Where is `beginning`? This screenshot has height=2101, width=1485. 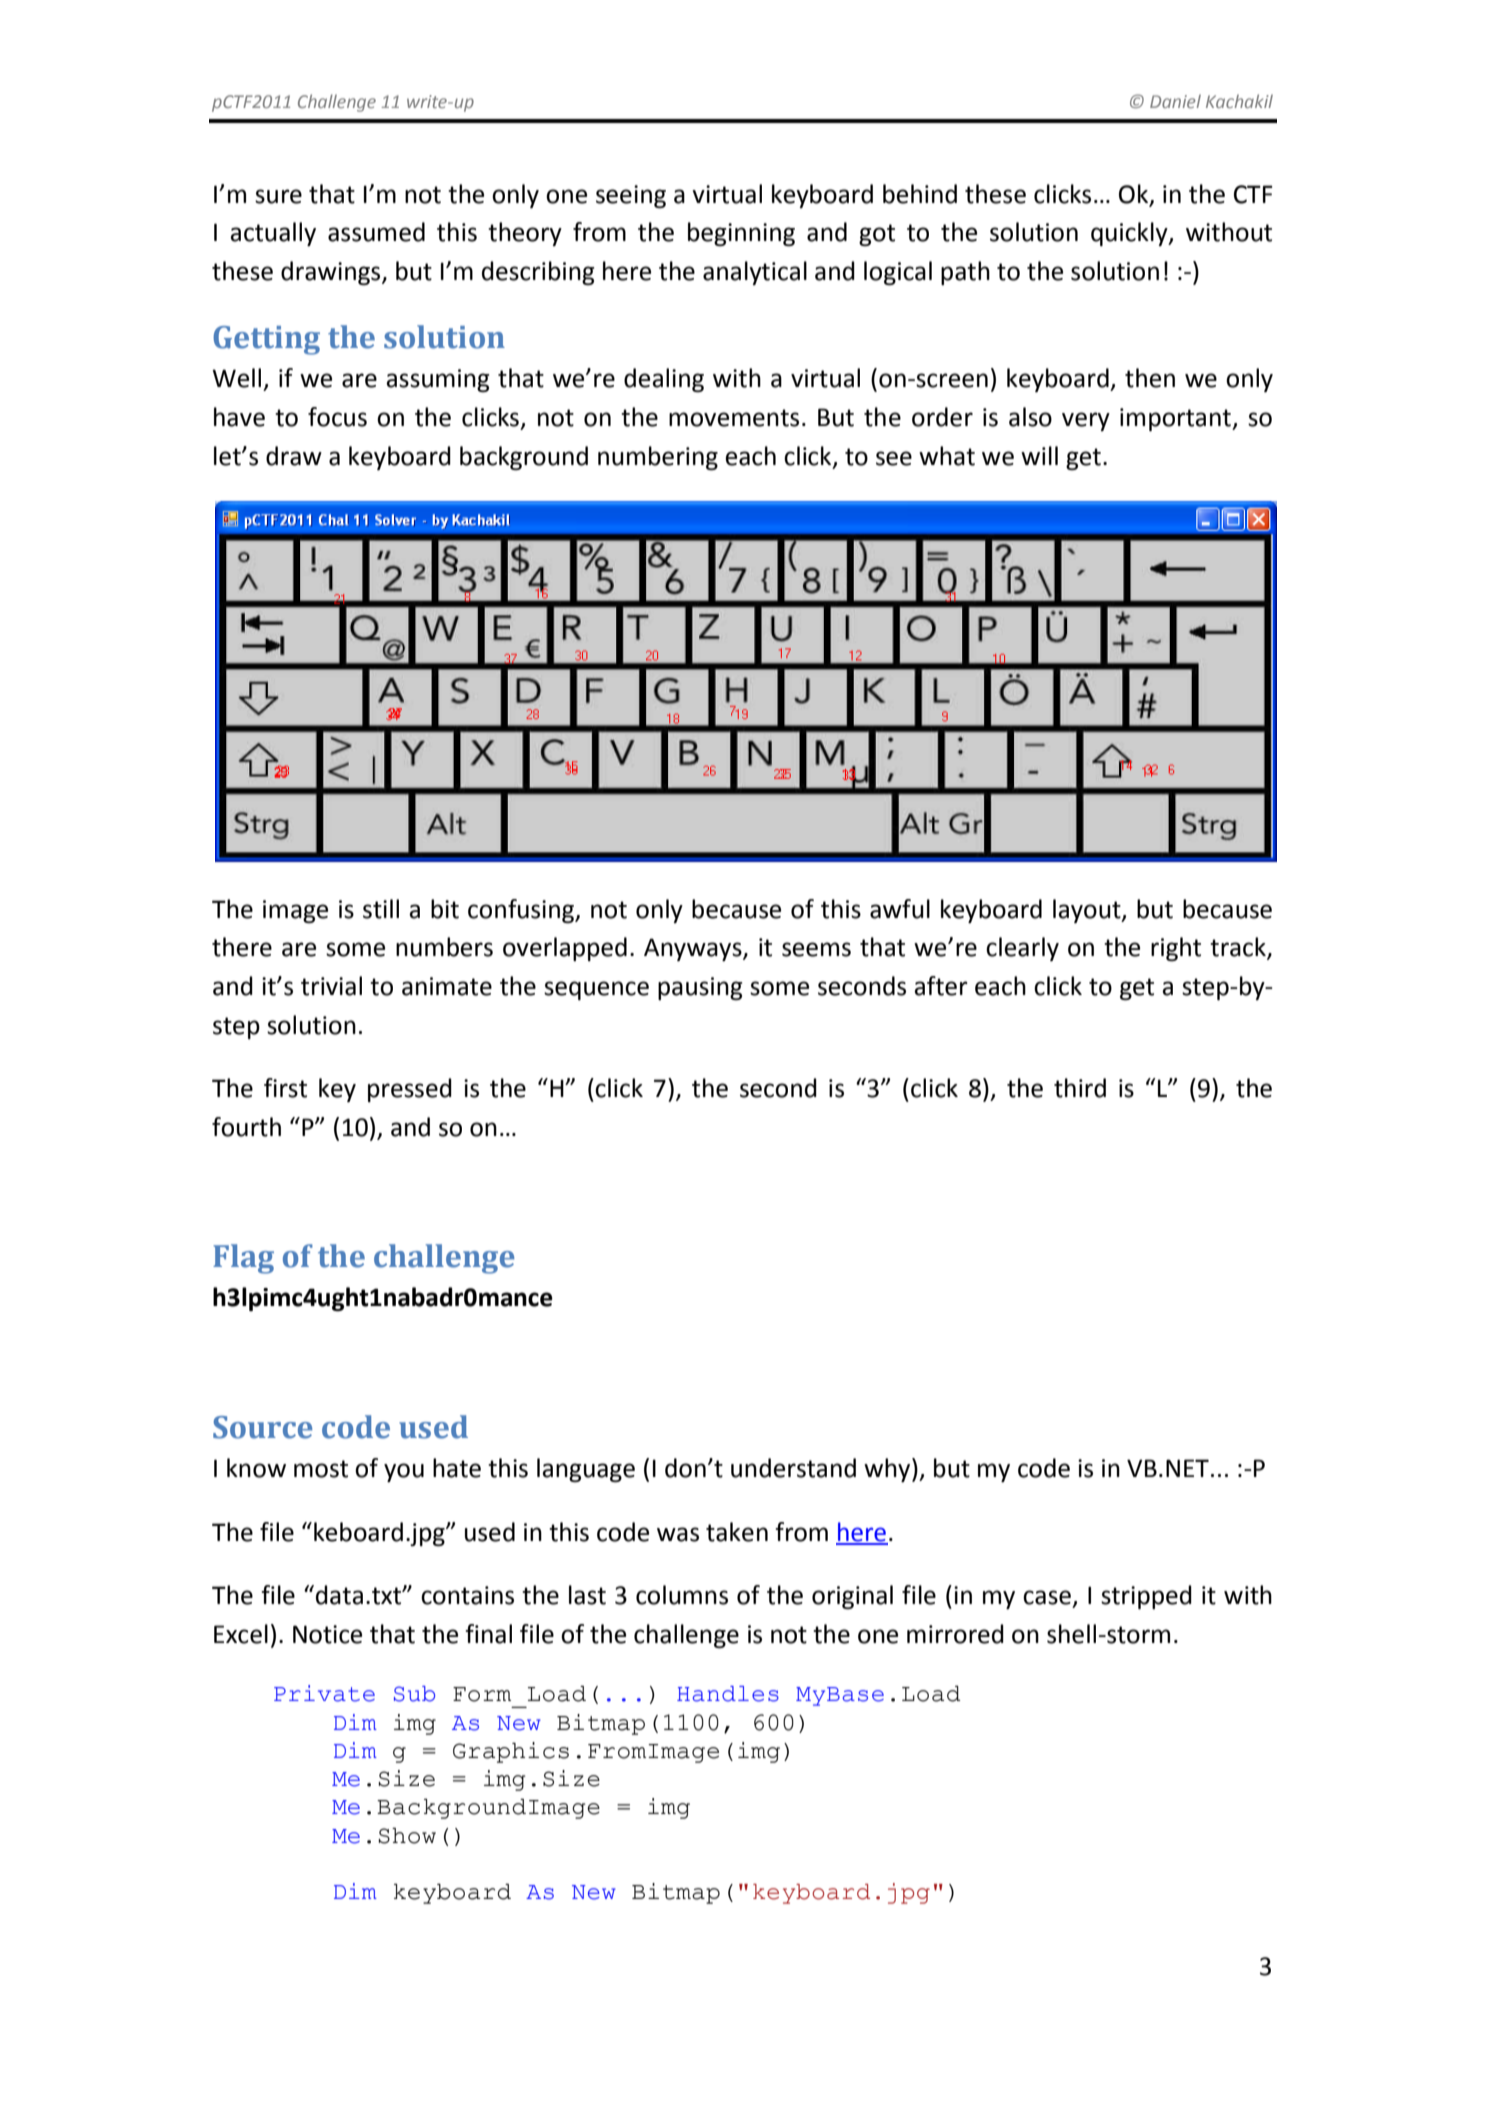
beginning is located at coordinates (741, 234).
